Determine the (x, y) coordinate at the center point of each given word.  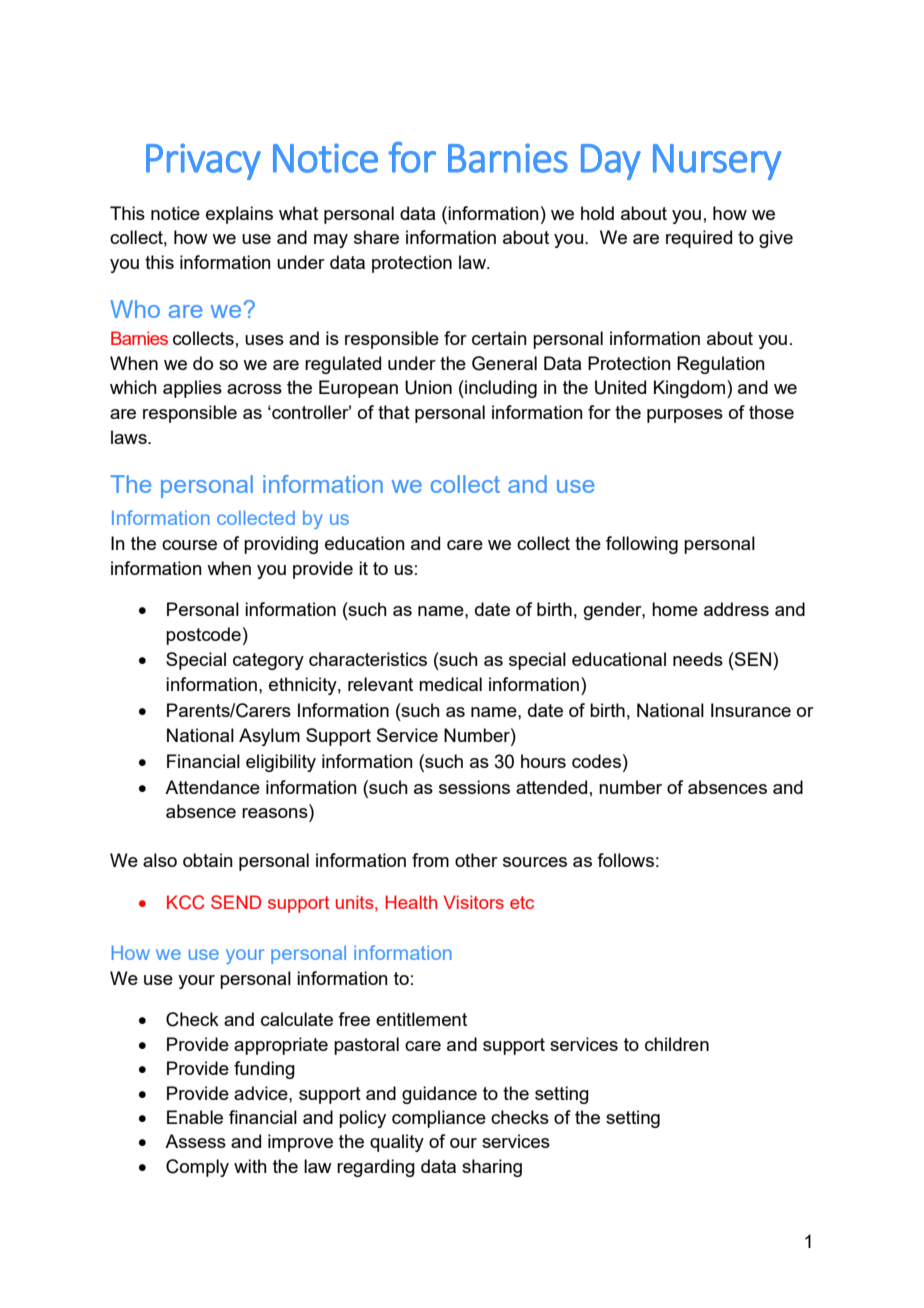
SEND (236, 902)
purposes (685, 416)
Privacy (203, 161)
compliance (439, 1119)
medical (450, 684)
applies (192, 389)
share (376, 237)
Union (428, 387)
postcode (203, 636)
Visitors (473, 902)
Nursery (717, 162)
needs (698, 659)
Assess (195, 1141)
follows (625, 860)
